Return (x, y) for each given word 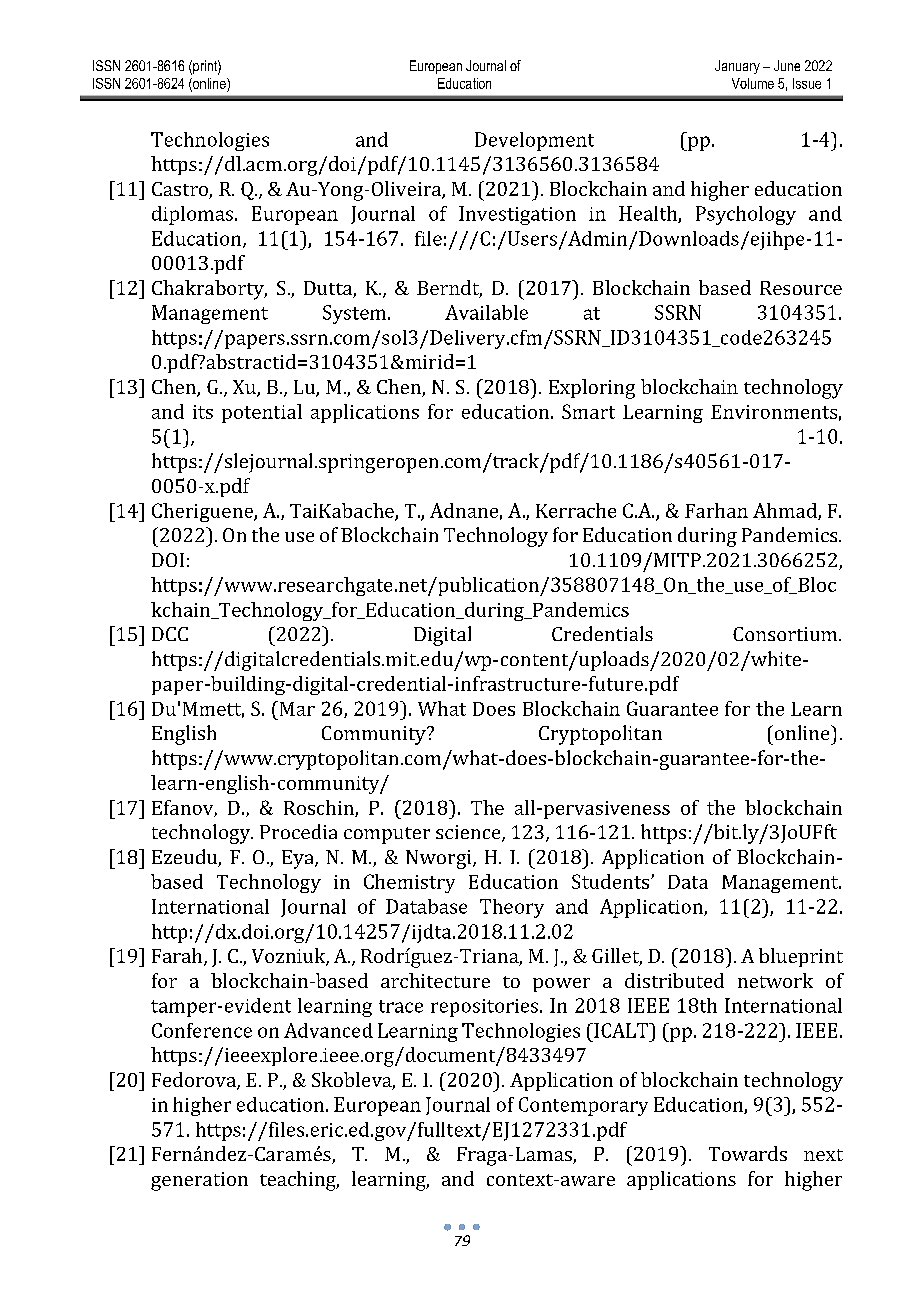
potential (262, 413)
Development (534, 141)
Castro (181, 190)
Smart (588, 411)
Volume (753, 83)
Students (612, 881)
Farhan (716, 510)
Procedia (298, 831)
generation (199, 1181)
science (469, 833)
